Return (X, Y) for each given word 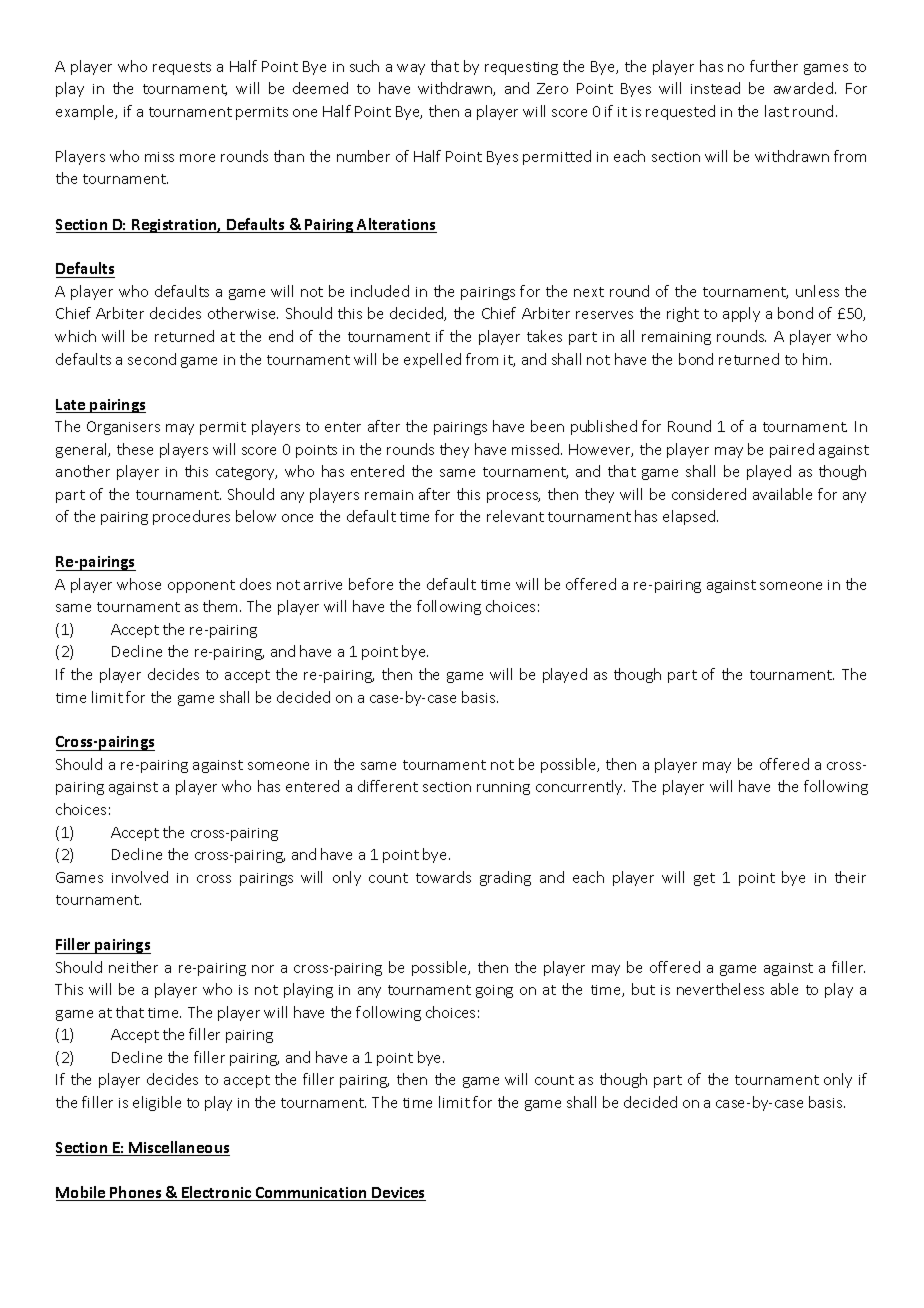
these (135, 449)
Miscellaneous (179, 1148)
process (513, 497)
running (503, 788)
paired (792, 450)
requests (182, 68)
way (411, 69)
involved (140, 877)
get (704, 879)
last (777, 111)
